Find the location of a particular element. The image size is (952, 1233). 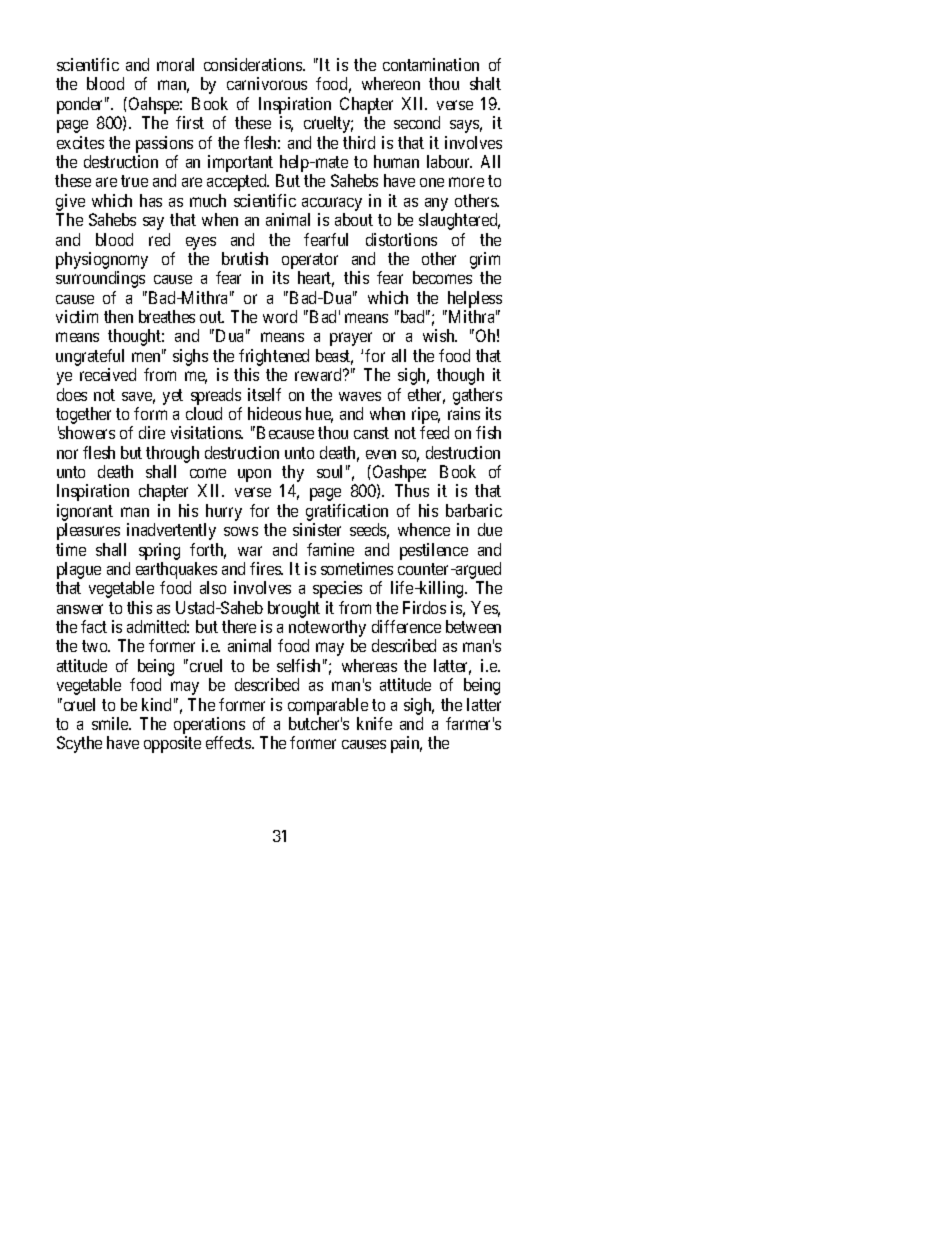

ripe is located at coordinates (426, 417).
